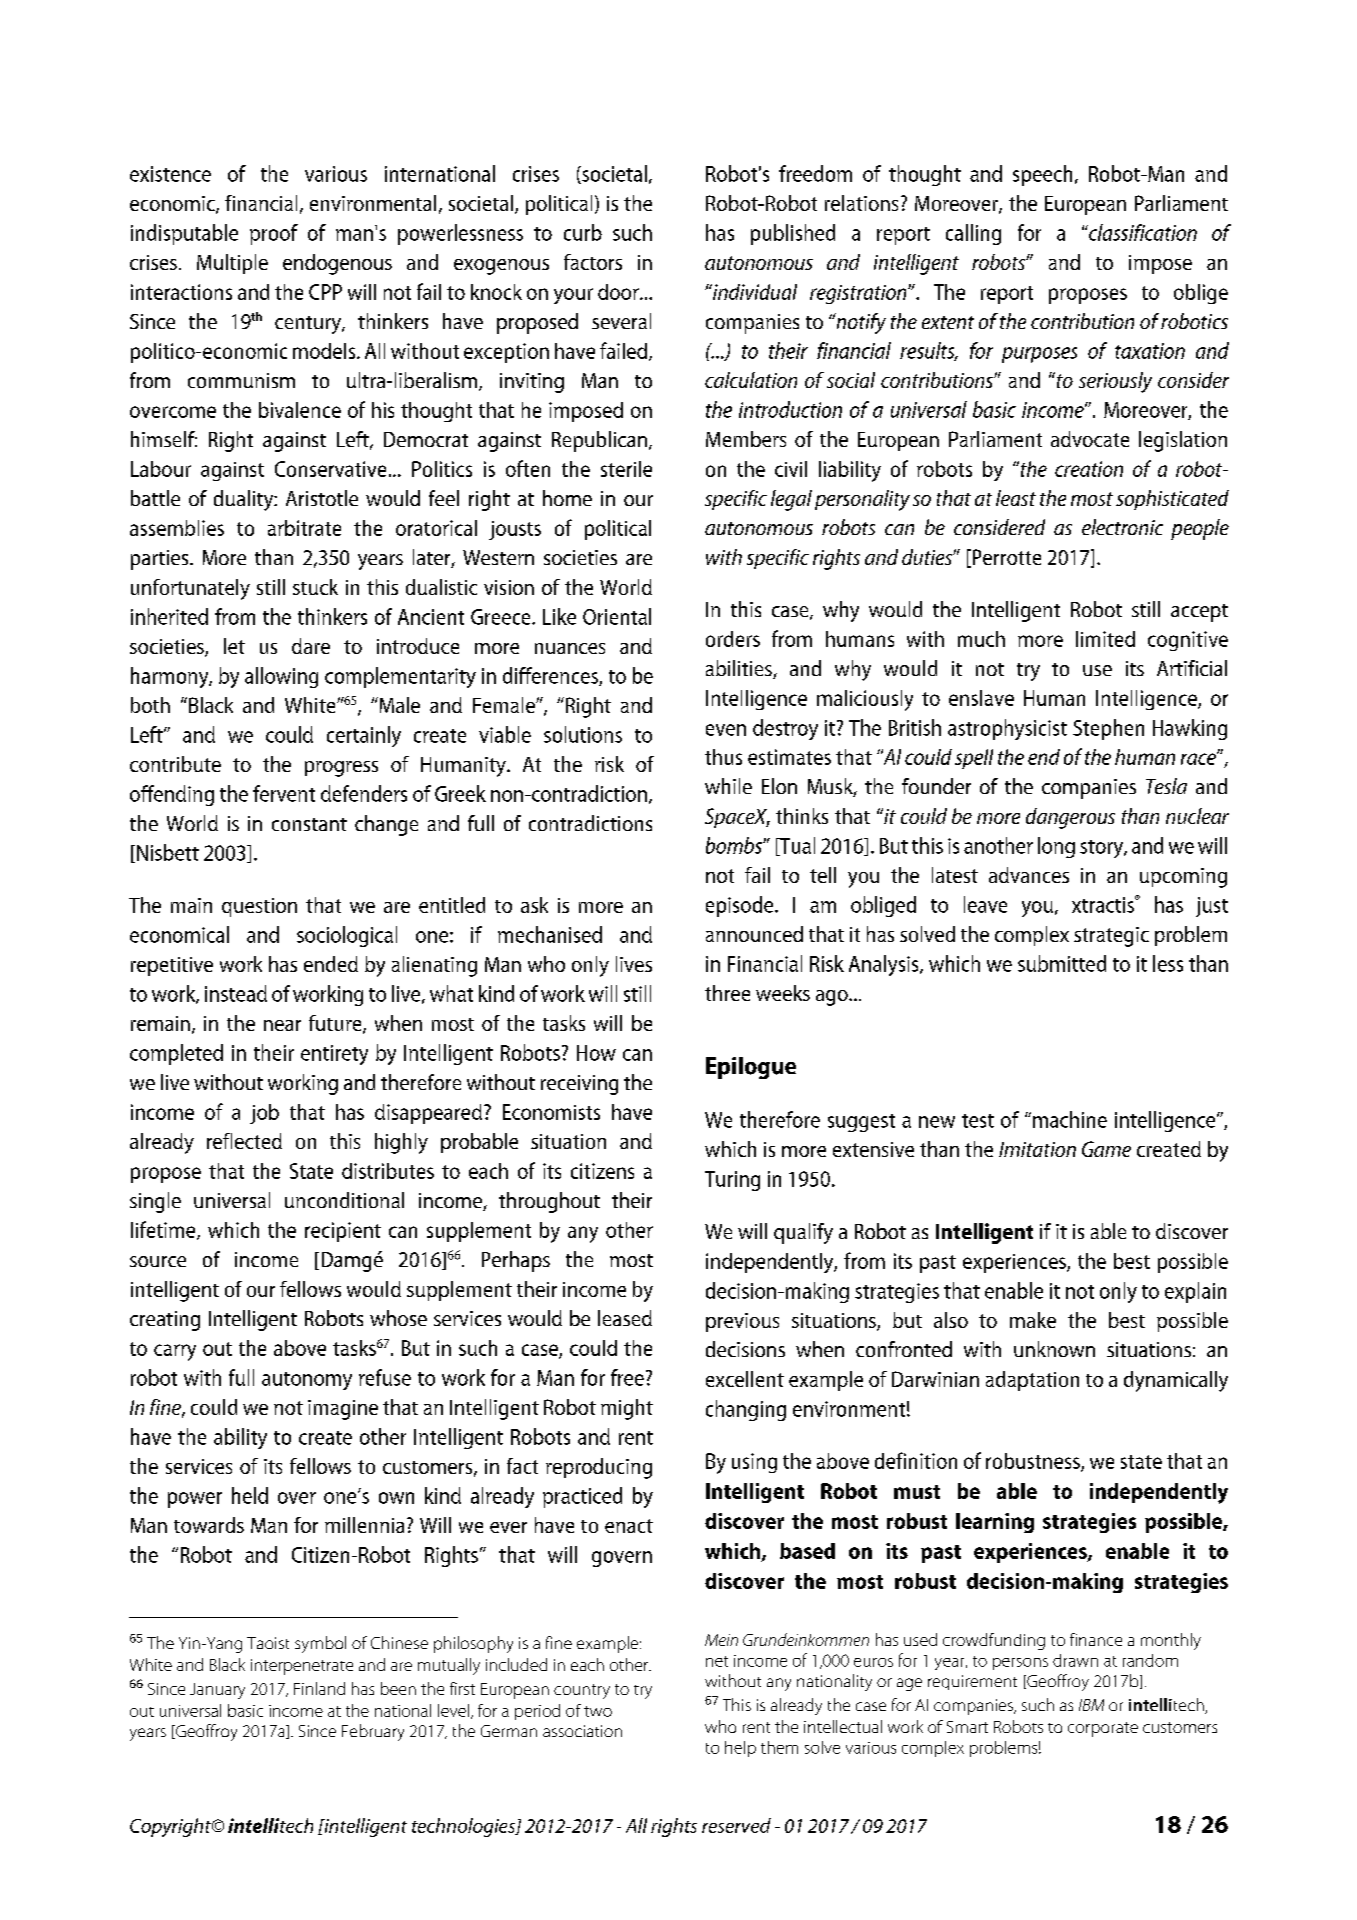  What do you see at coordinates (1062, 963) in the screenshot?
I see `submitted` at bounding box center [1062, 963].
